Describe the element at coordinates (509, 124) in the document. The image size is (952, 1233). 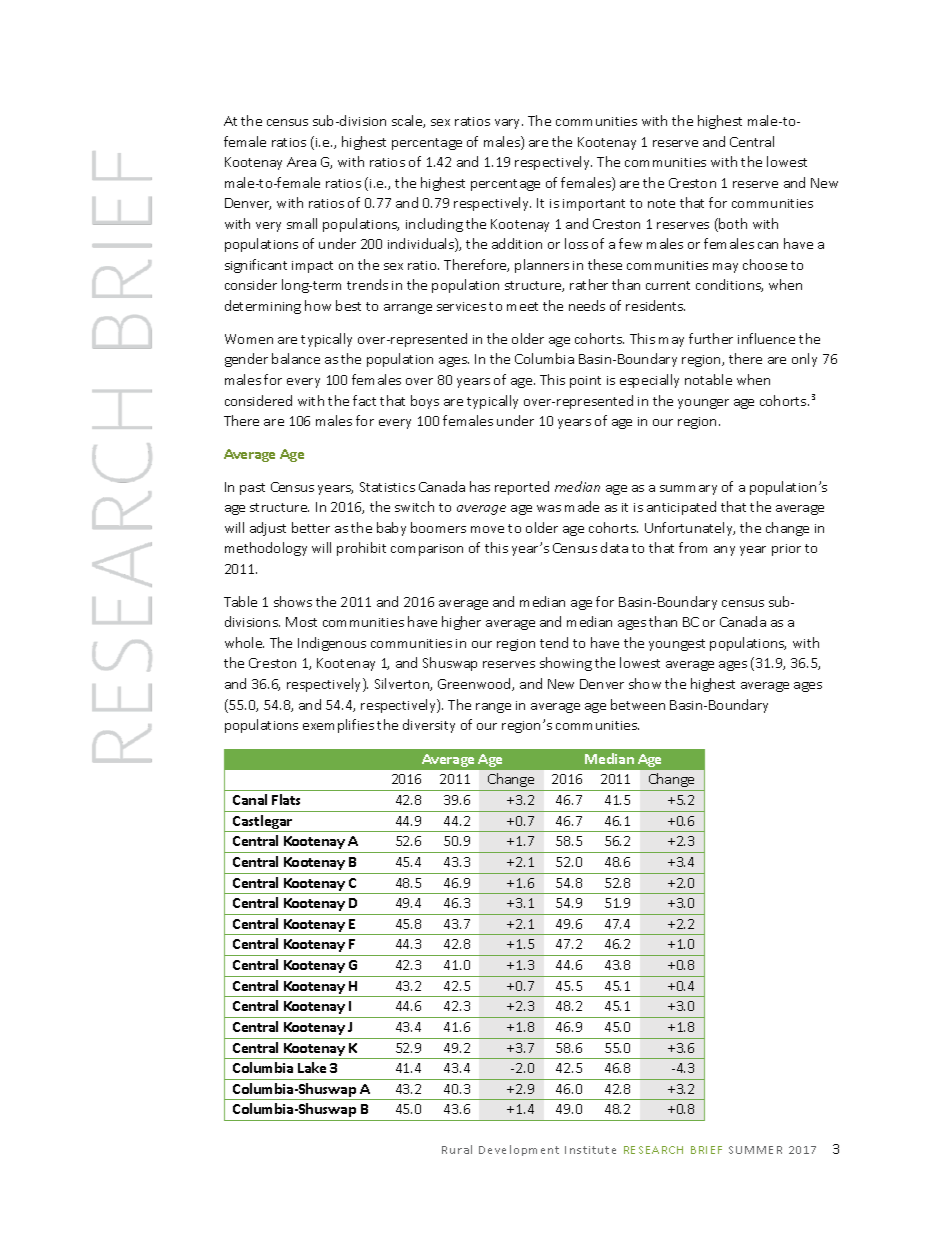
I see `vary` at that location.
